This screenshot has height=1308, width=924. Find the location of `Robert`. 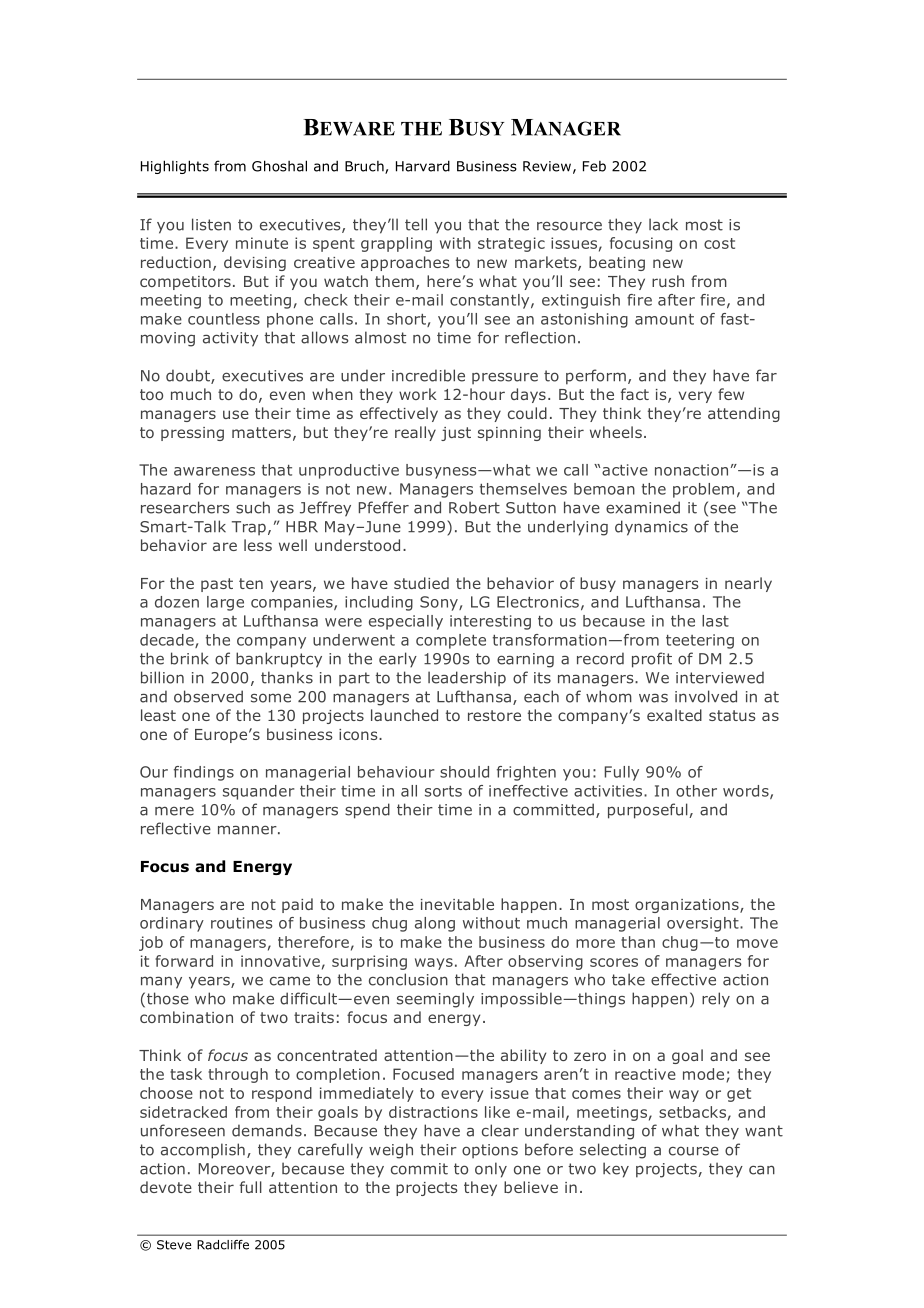

Robert is located at coordinates (474, 507).
